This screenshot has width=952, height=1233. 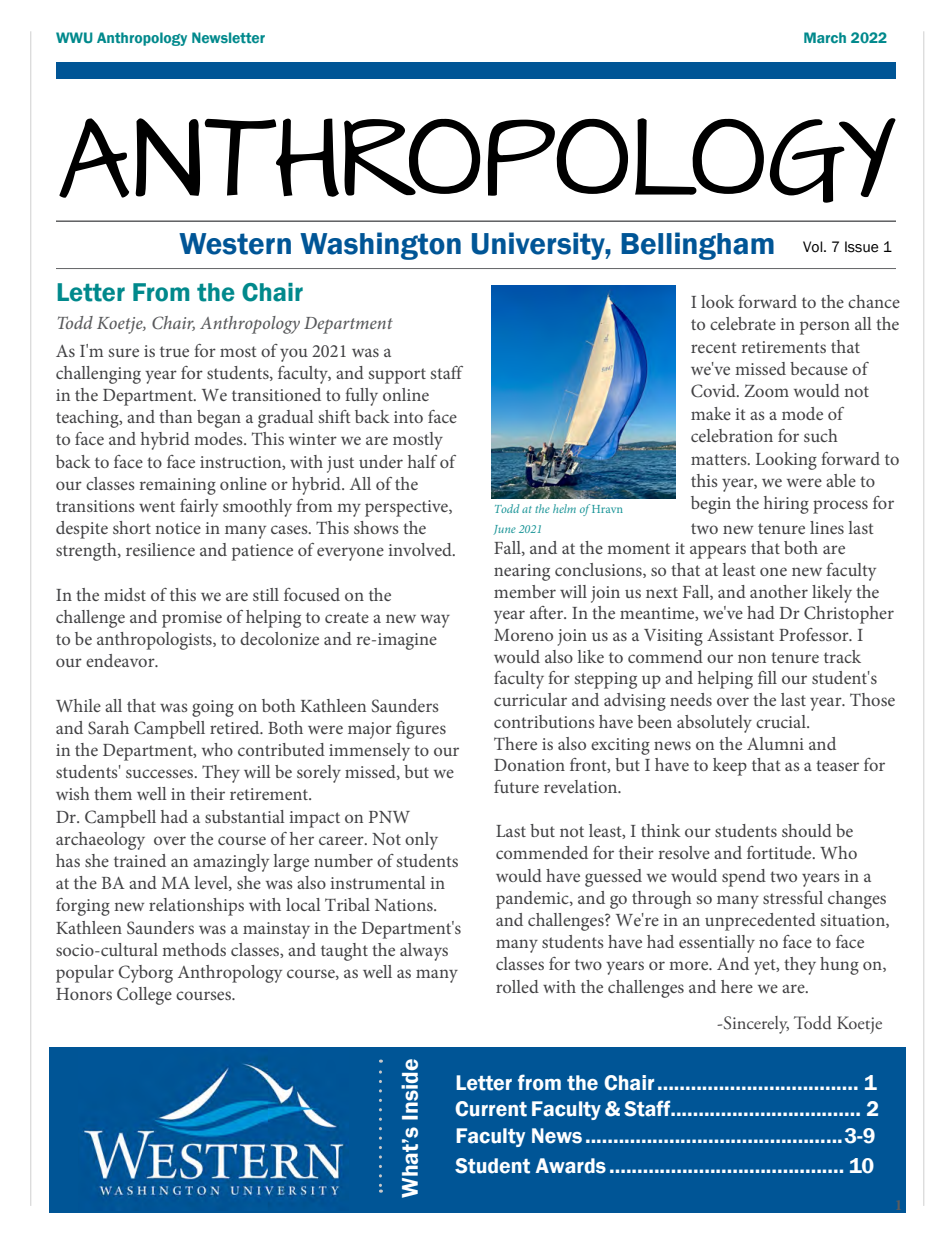 What do you see at coordinates (235, 244) in the screenshot?
I see `Western` at bounding box center [235, 244].
